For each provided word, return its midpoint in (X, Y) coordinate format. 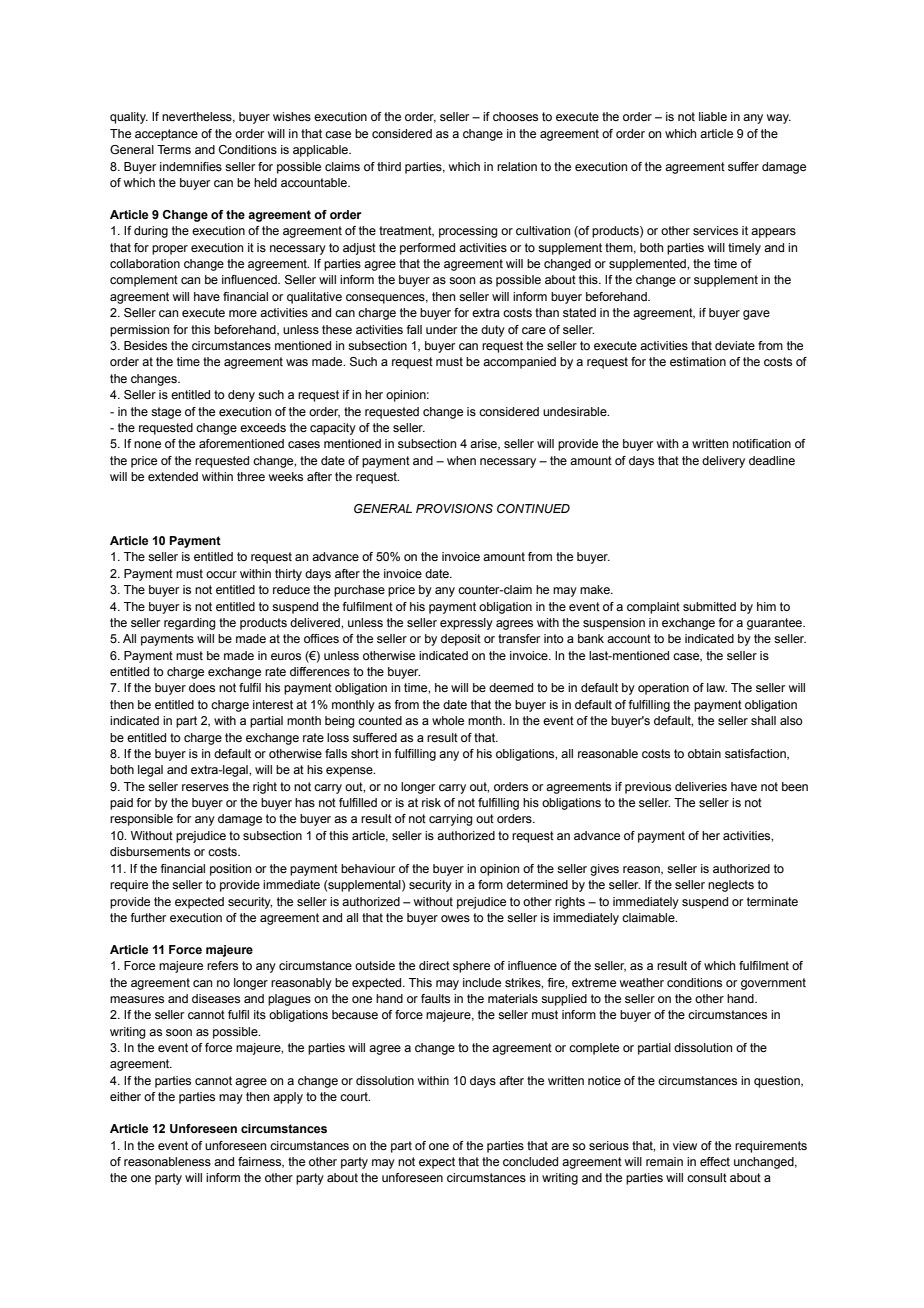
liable (713, 116)
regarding (190, 624)
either (125, 1096)
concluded (530, 1161)
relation (517, 166)
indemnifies (191, 166)
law (717, 687)
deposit (461, 640)
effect (715, 1161)
